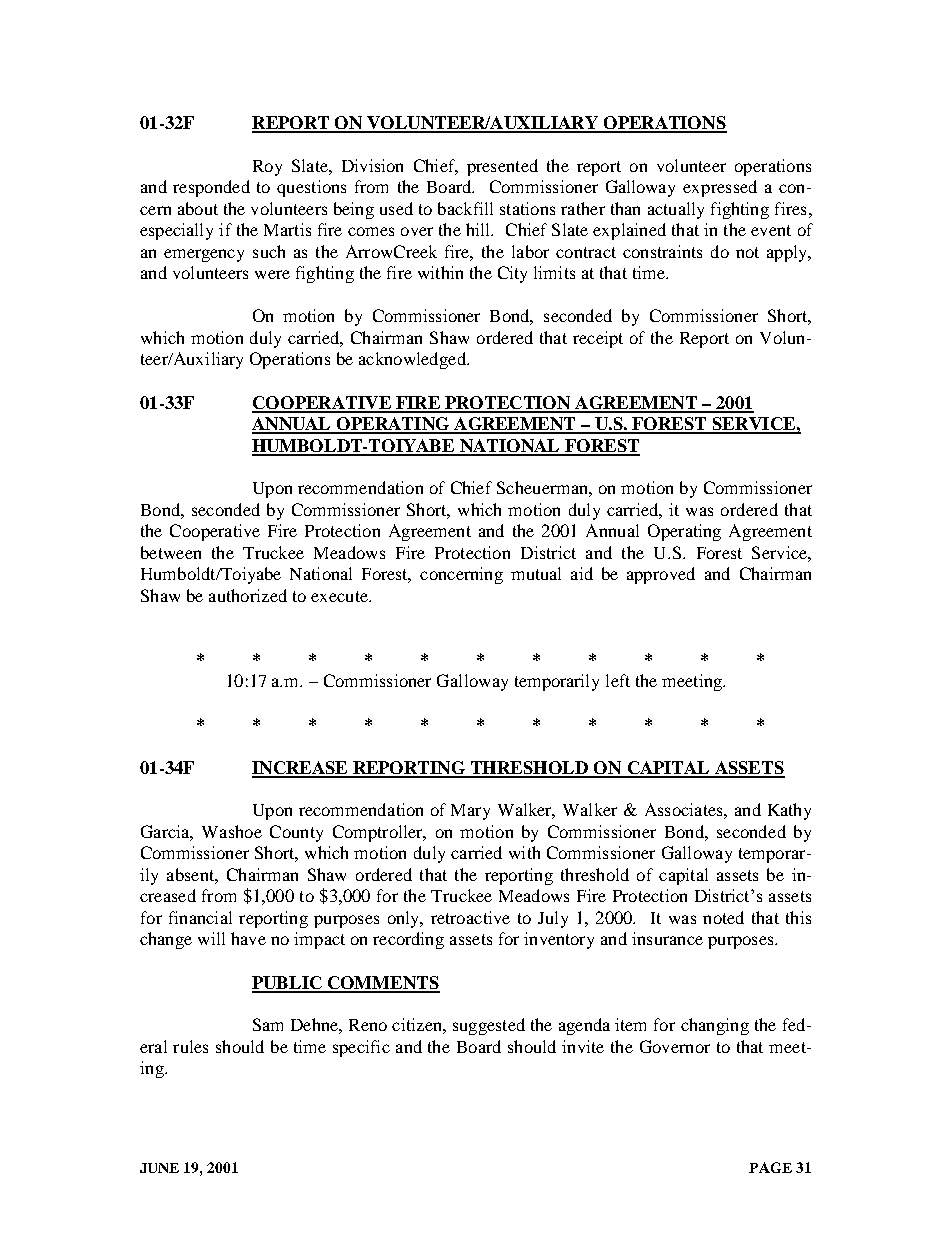 Image resolution: width=952 pixels, height=1233 pixels. What do you see at coordinates (211, 188) in the document?
I see `responded` at bounding box center [211, 188].
